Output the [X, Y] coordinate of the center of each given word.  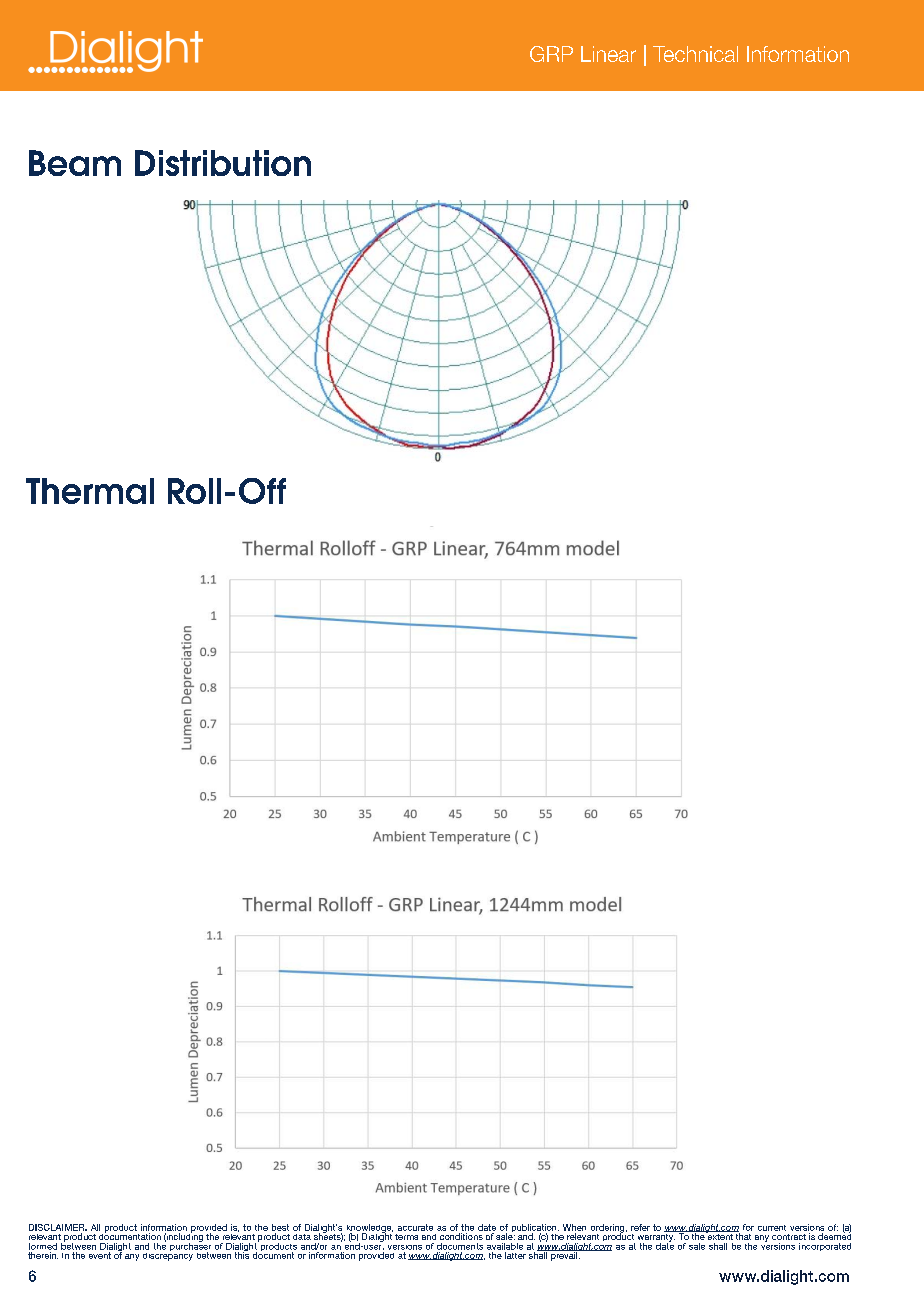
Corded [750, 54]
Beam [75, 163]
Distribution [223, 163]
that [742, 1235]
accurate [415, 1227]
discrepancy [168, 1255]
